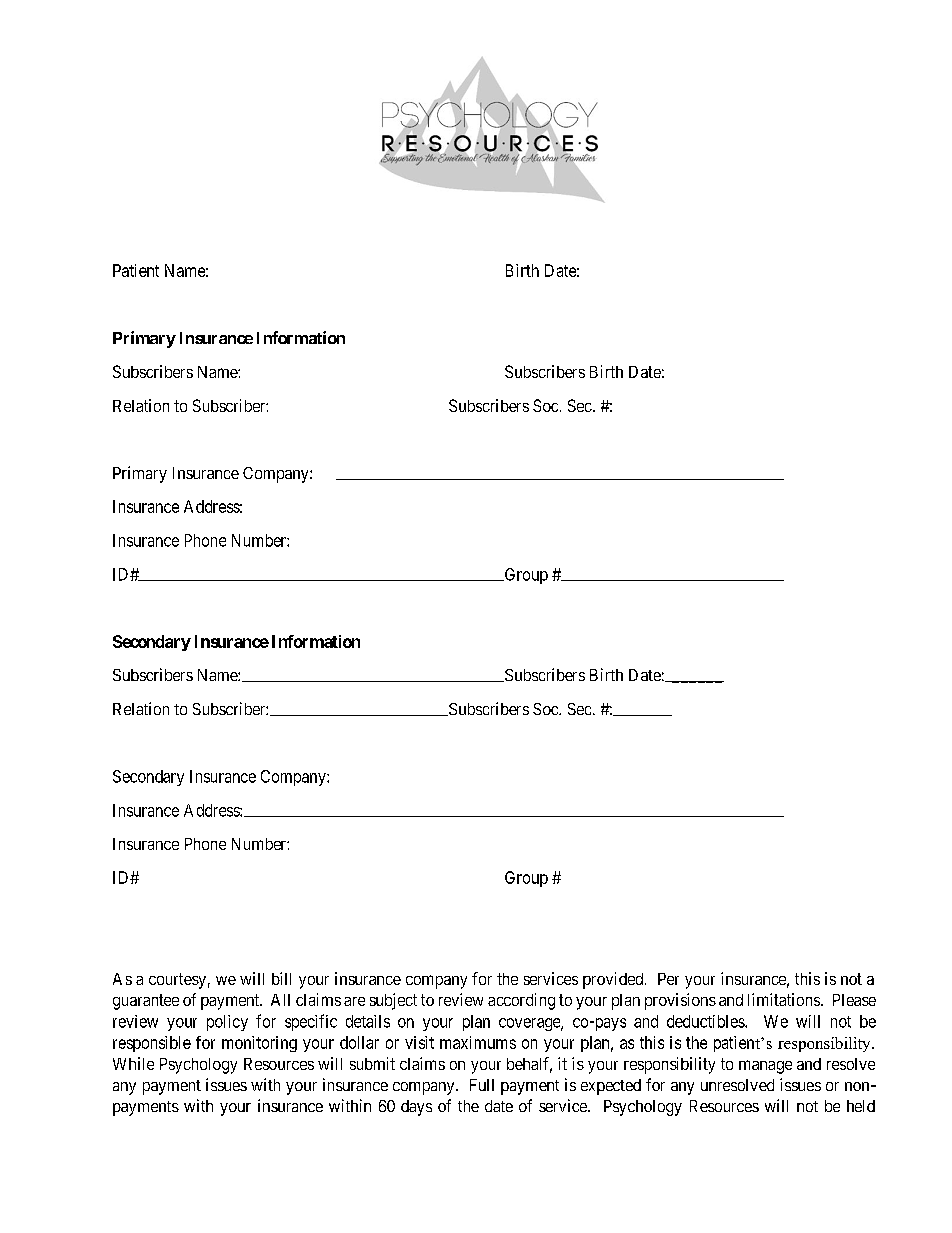 This screenshot has width=952, height=1233. I want to click on Full, so click(482, 1085).
